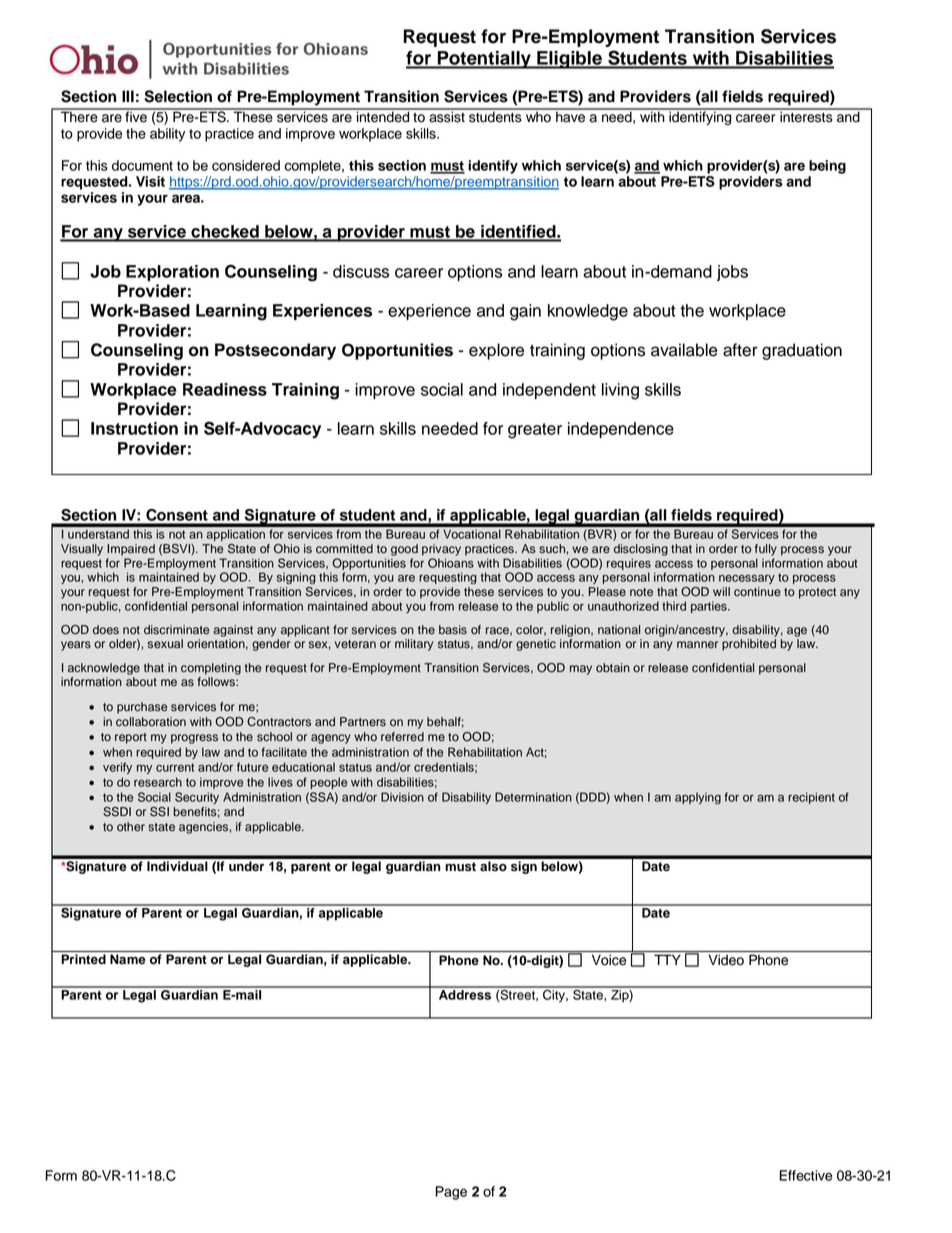  Describe the element at coordinates (453, 630) in the screenshot. I see `basis` at that location.
